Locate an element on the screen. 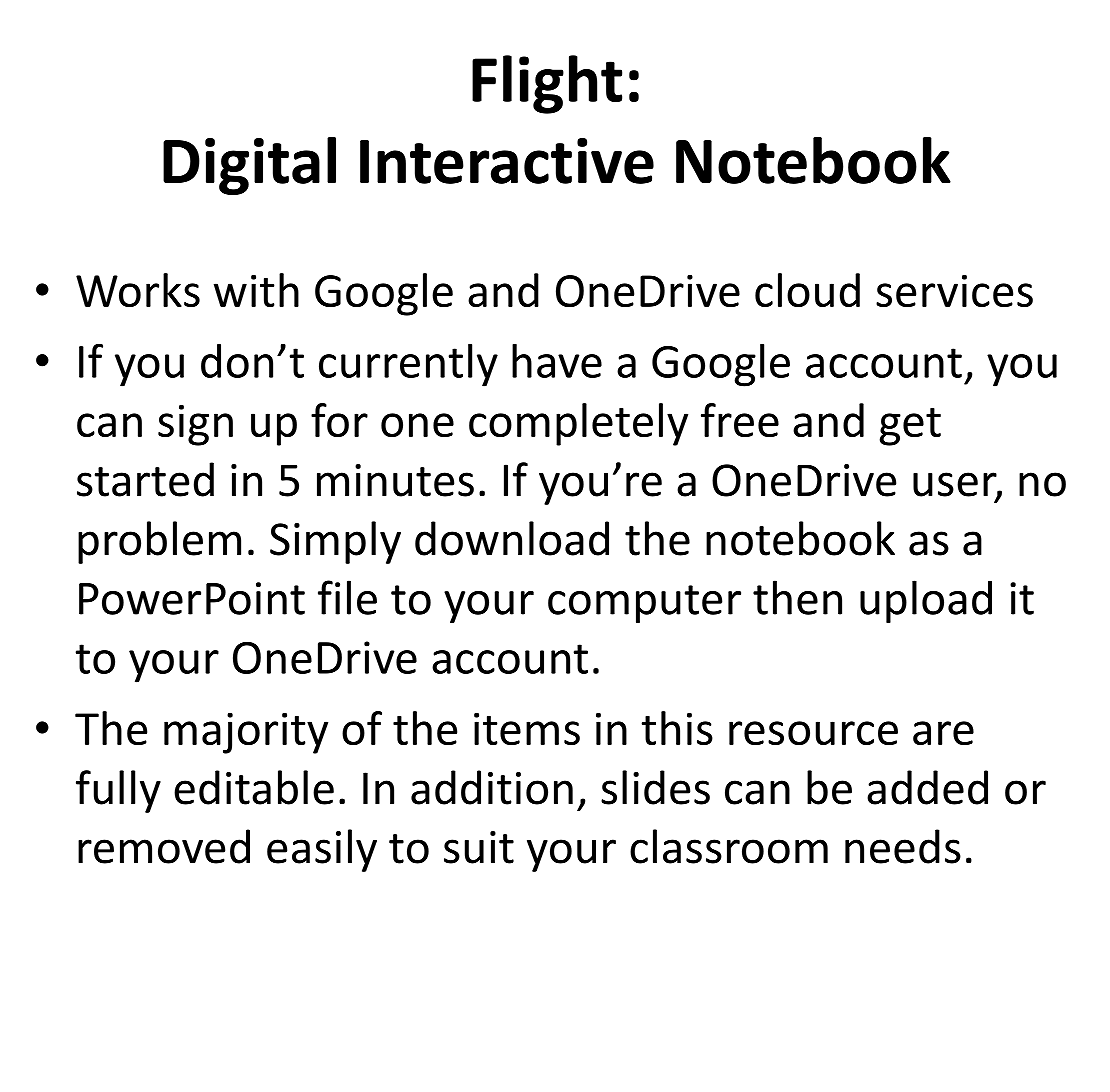 The width and height of the screenshot is (1110, 1092). removed is located at coordinates (164, 846).
